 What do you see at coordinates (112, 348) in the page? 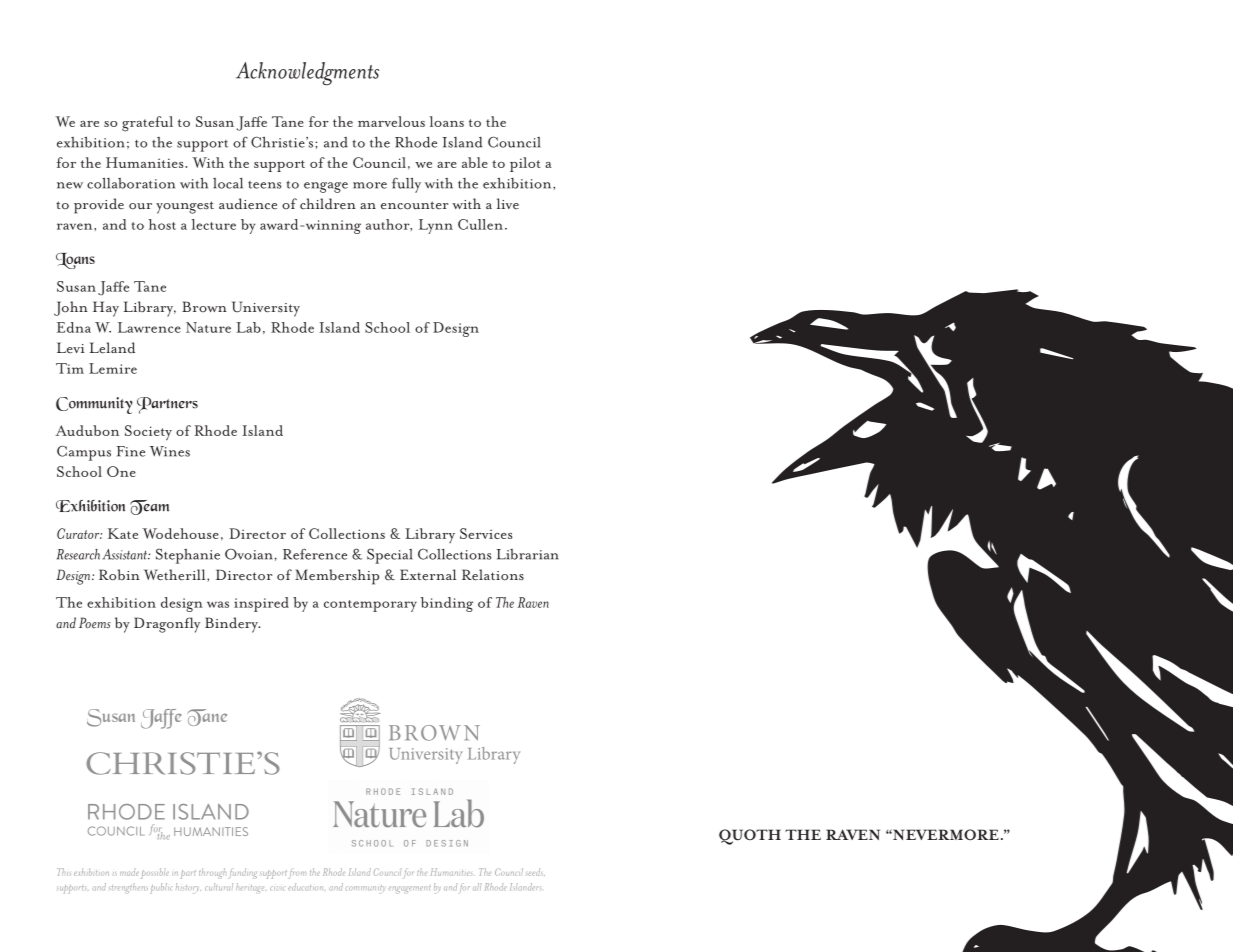
I see `Leland` at bounding box center [112, 348].
